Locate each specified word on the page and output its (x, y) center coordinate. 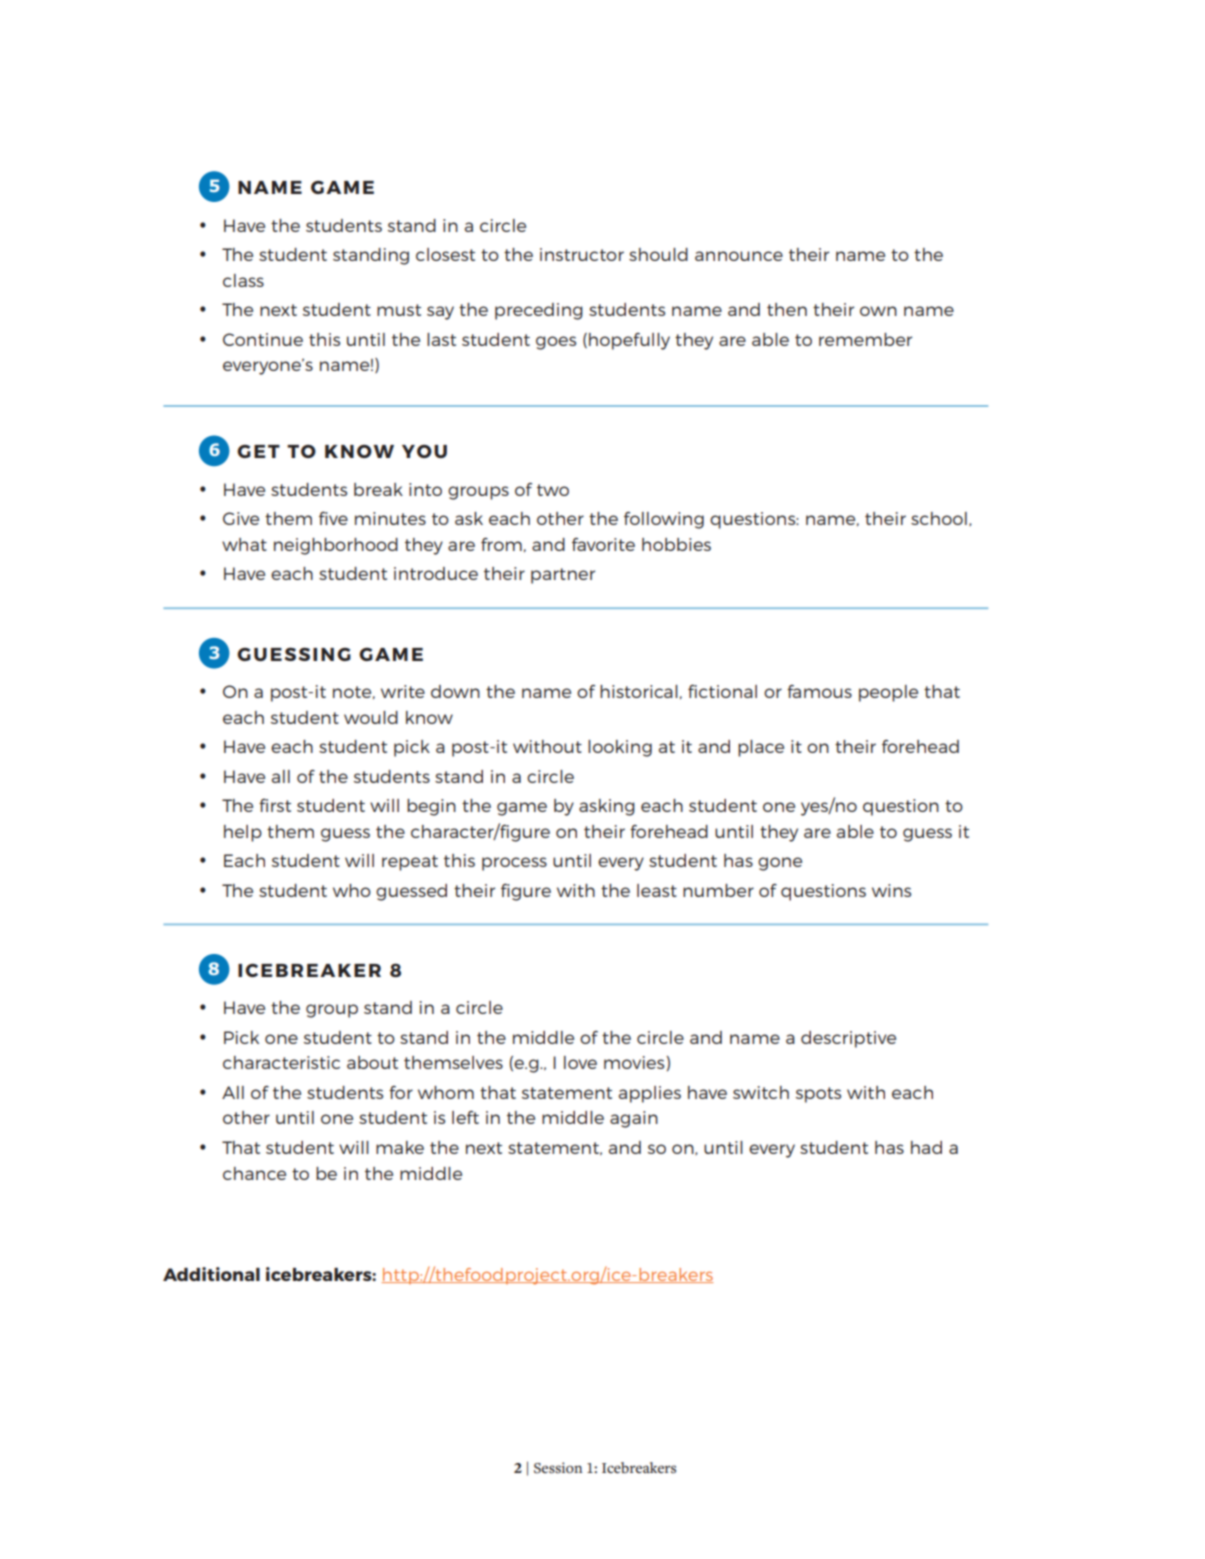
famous (819, 691)
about (372, 1062)
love (580, 1062)
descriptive (848, 1039)
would (371, 717)
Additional (211, 1274)
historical (639, 691)
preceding (539, 311)
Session (558, 1468)
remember (865, 339)
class (243, 280)
